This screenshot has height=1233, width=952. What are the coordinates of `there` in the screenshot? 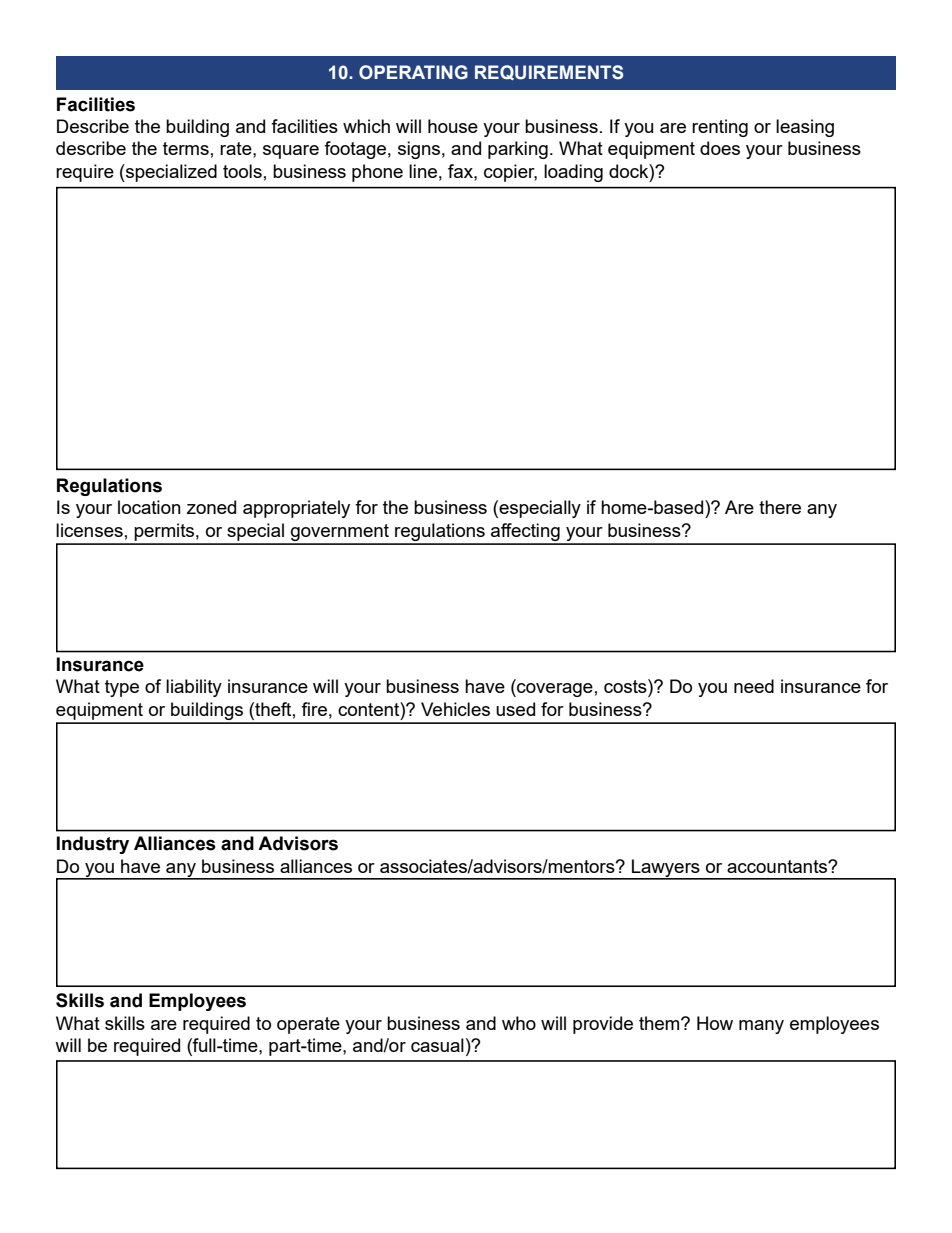 It's located at (780, 507).
